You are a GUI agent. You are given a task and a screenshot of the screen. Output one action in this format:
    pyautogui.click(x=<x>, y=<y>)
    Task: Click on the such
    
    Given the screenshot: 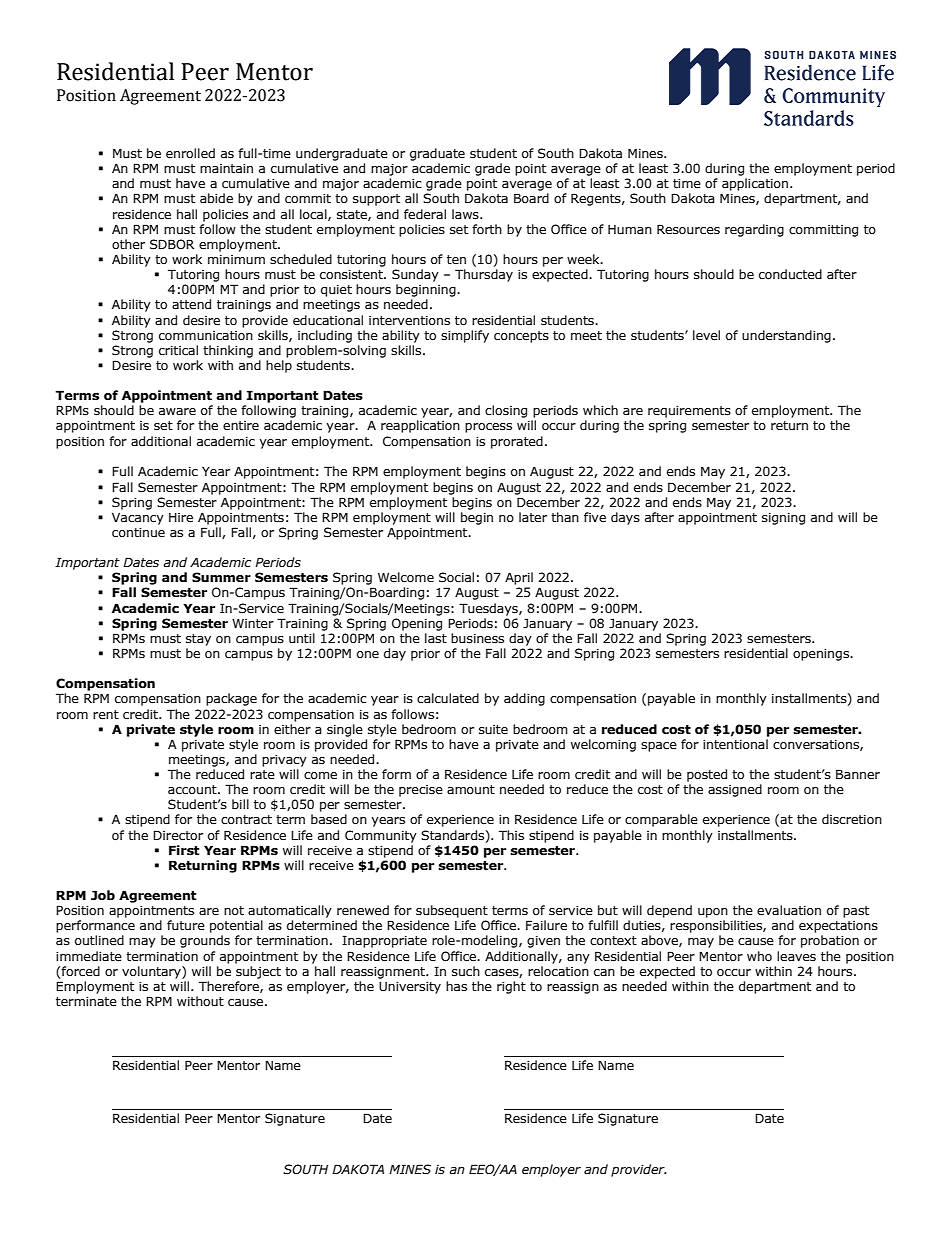 What is the action you would take?
    pyautogui.click(x=466, y=971)
